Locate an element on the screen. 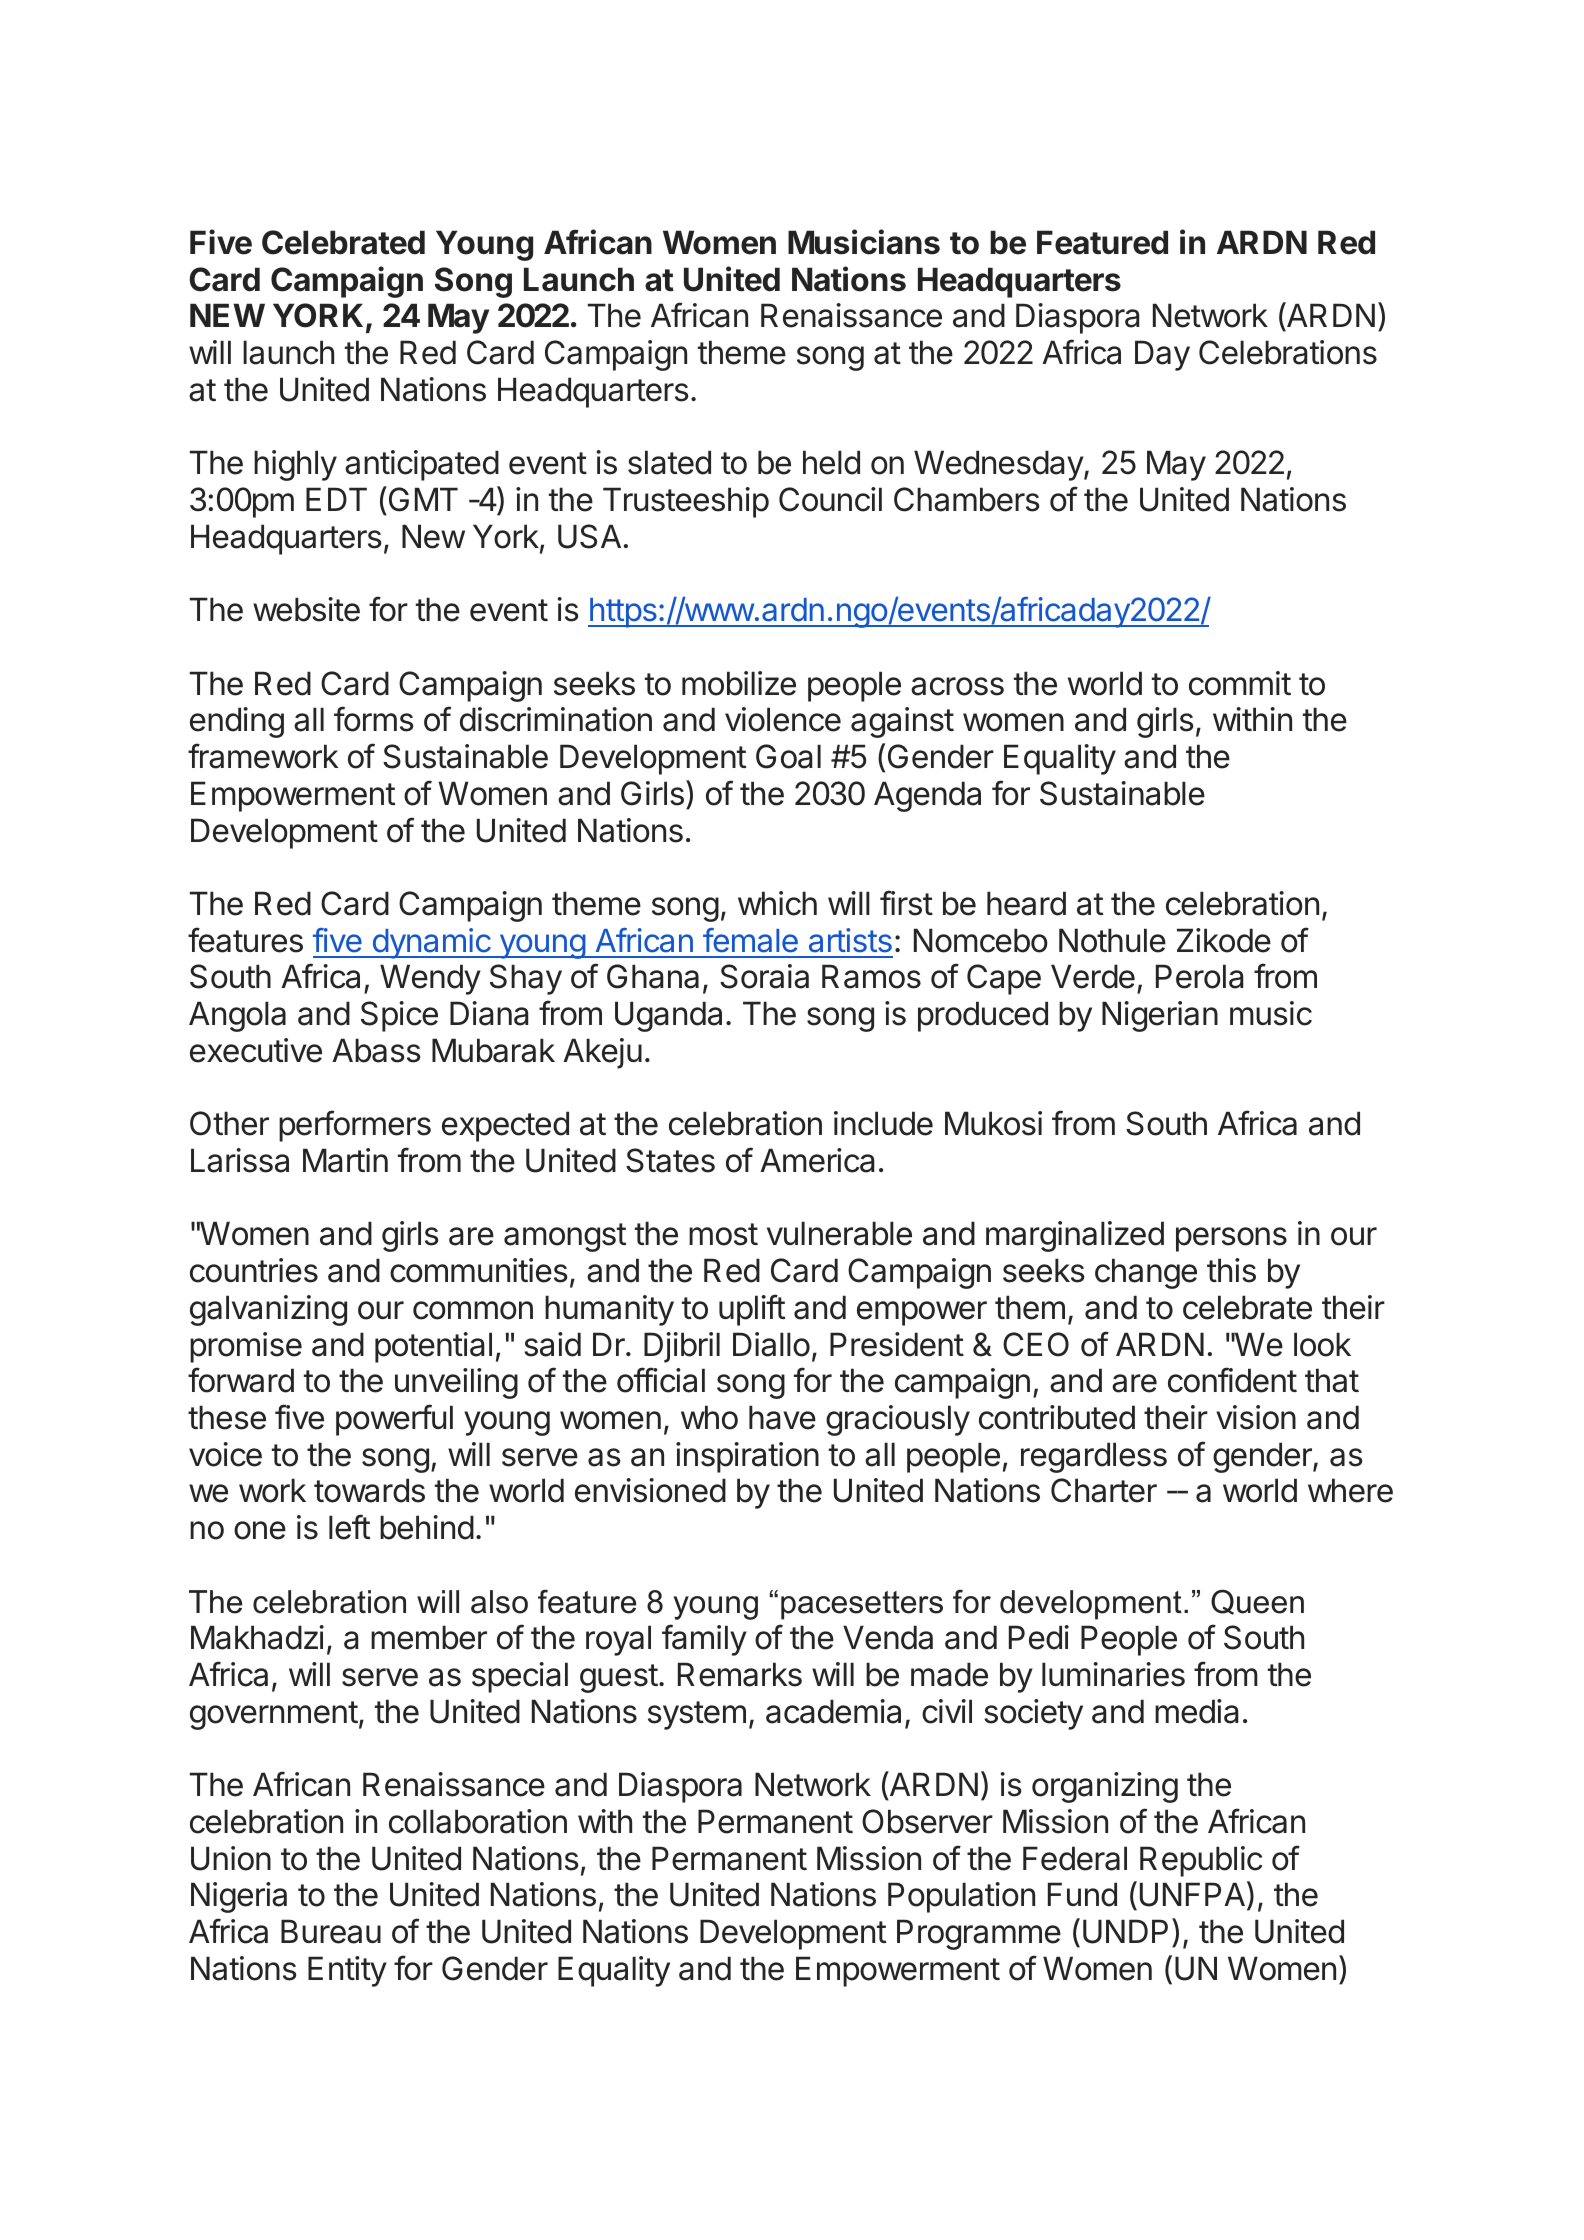 This screenshot has height=2240, width=1584. Population is located at coordinates (961, 1897).
